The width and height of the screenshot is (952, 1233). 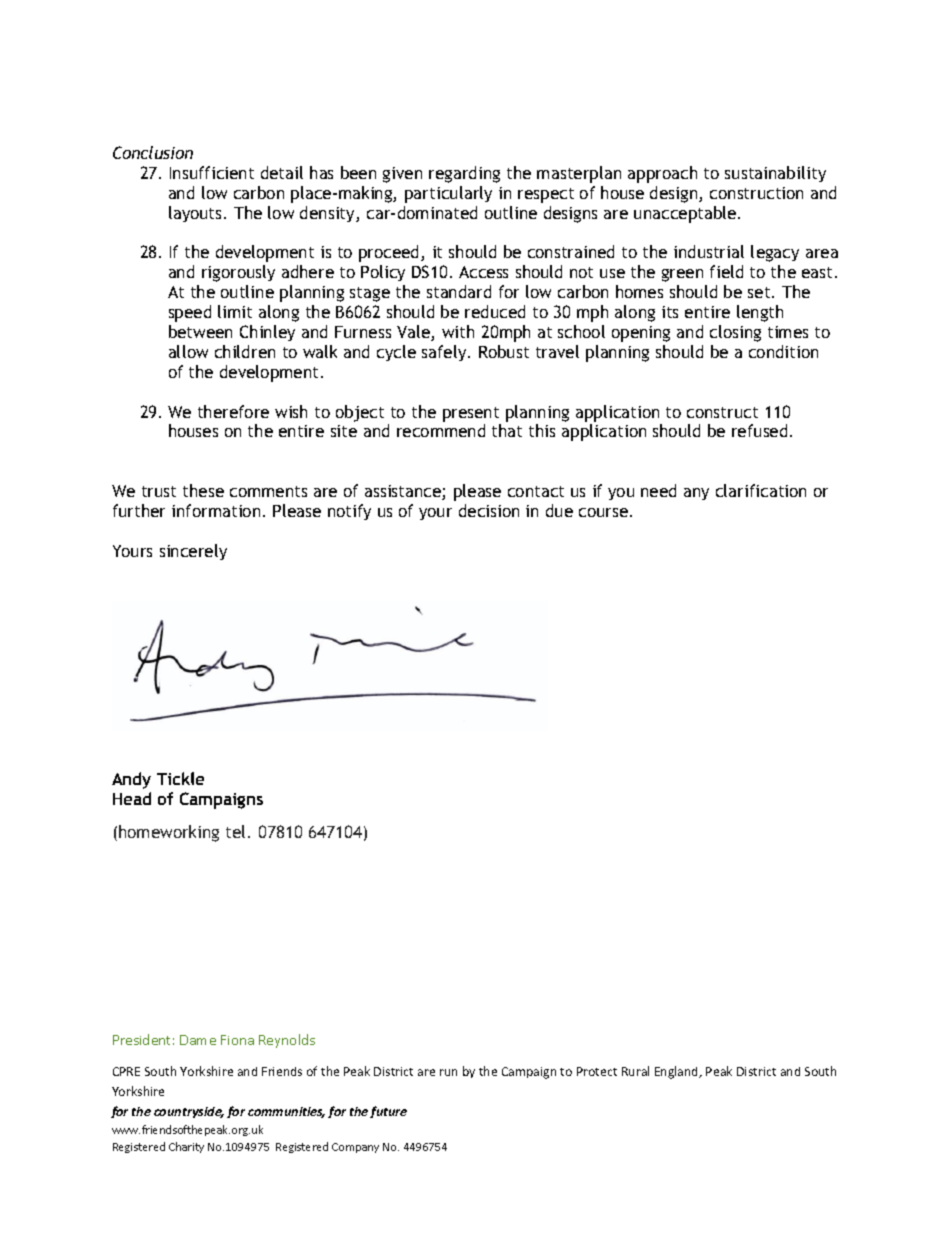 What do you see at coordinates (678, 1072) in the screenshot?
I see `England` at bounding box center [678, 1072].
